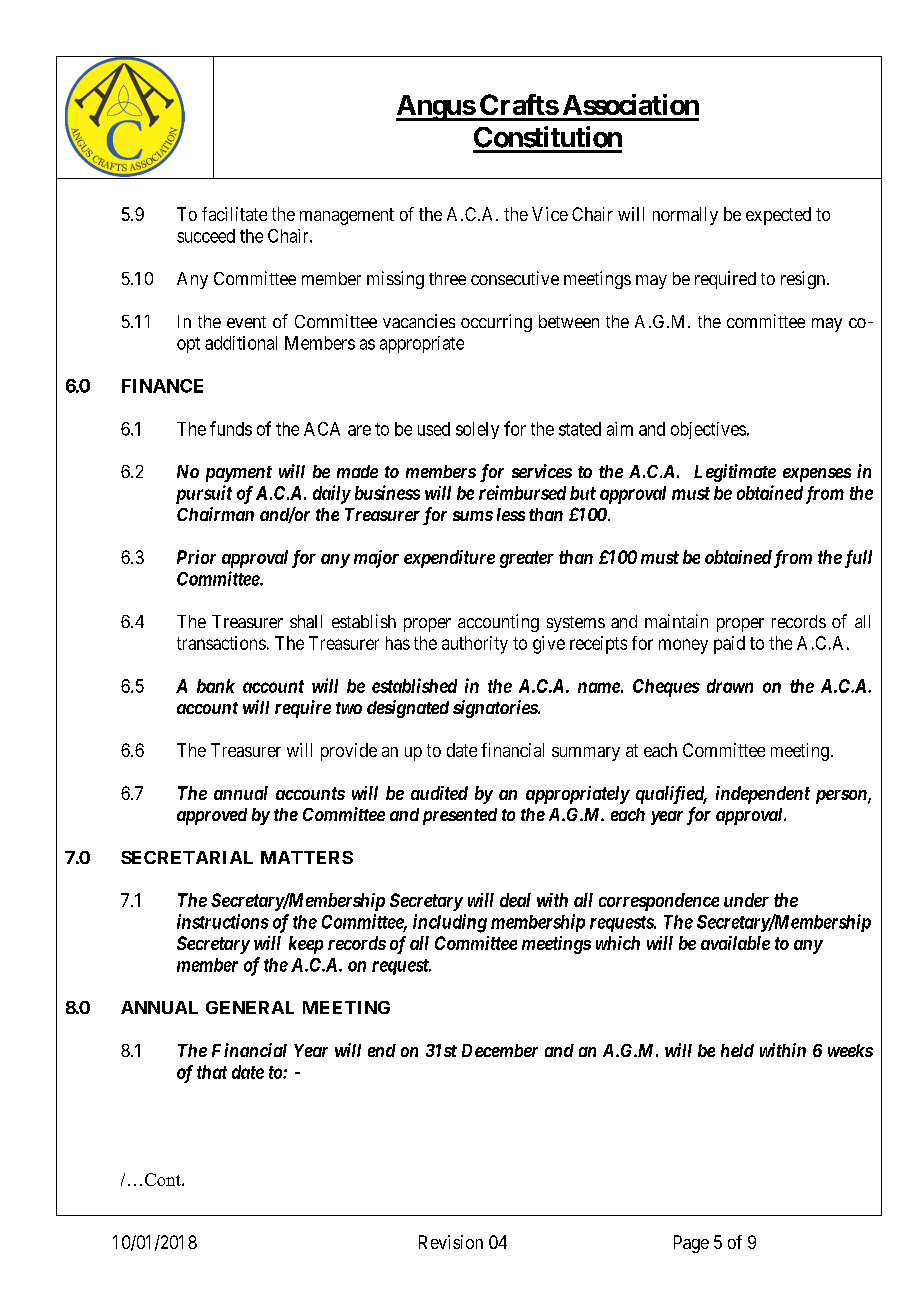  I want to click on consecutive, so click(515, 278).
